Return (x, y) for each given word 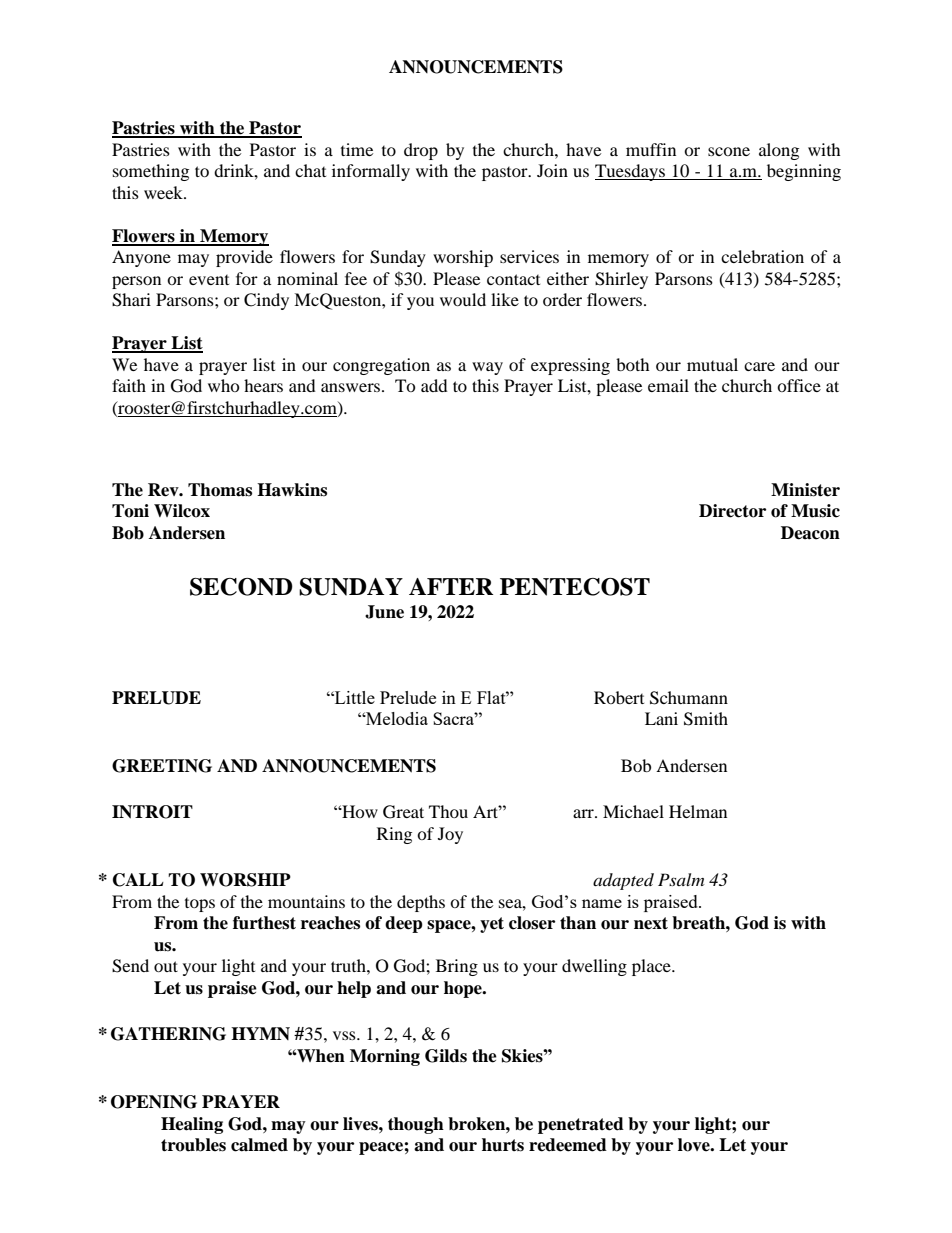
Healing (192, 1125)
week (165, 192)
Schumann (689, 698)
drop (421, 151)
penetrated (581, 1125)
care (759, 366)
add (434, 385)
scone (729, 151)
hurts (503, 1145)
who (224, 385)
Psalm (681, 879)
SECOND (241, 587)
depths (421, 903)
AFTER (451, 586)
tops (200, 905)
